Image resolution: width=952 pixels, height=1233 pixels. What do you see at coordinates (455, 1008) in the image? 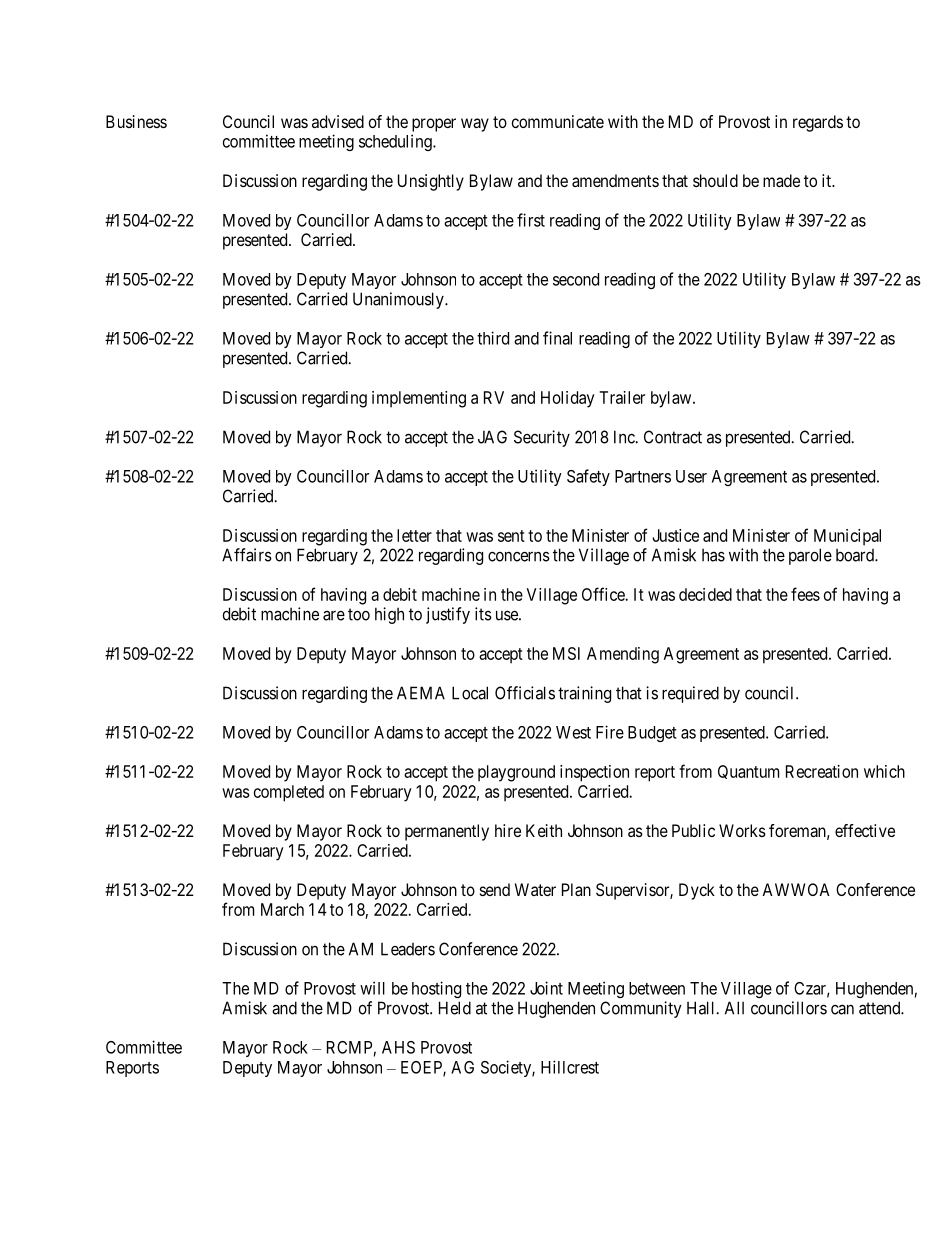
I see `Held` at bounding box center [455, 1008].
